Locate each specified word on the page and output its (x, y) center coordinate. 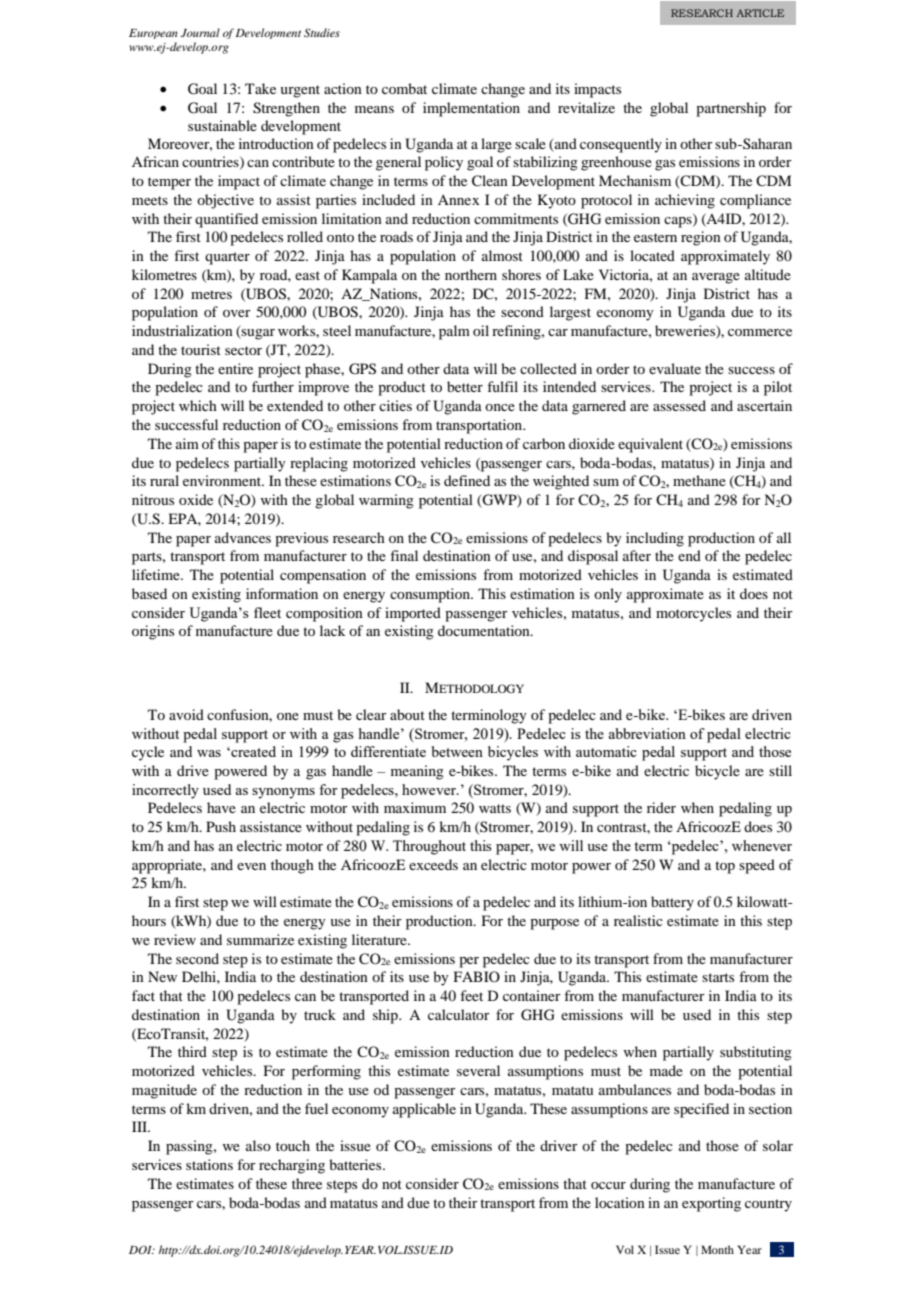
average (716, 278)
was (209, 753)
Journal (200, 32)
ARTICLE (760, 13)
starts (718, 977)
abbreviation (647, 733)
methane (699, 480)
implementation (471, 109)
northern (471, 274)
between (457, 751)
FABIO (477, 976)
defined (467, 480)
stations (209, 1164)
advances (243, 537)
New (162, 976)
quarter (227, 258)
